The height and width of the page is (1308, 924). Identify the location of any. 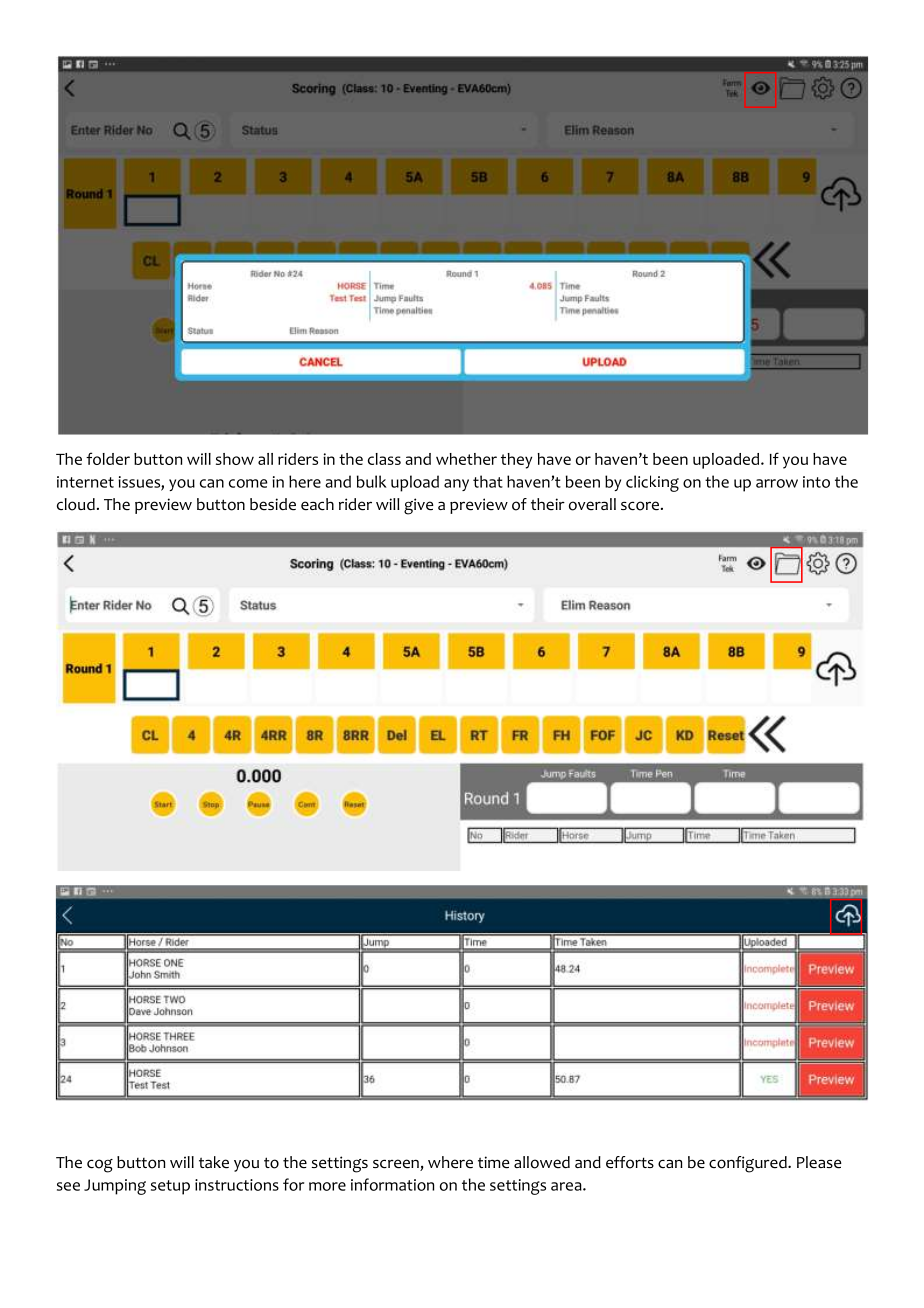
(456, 485).
